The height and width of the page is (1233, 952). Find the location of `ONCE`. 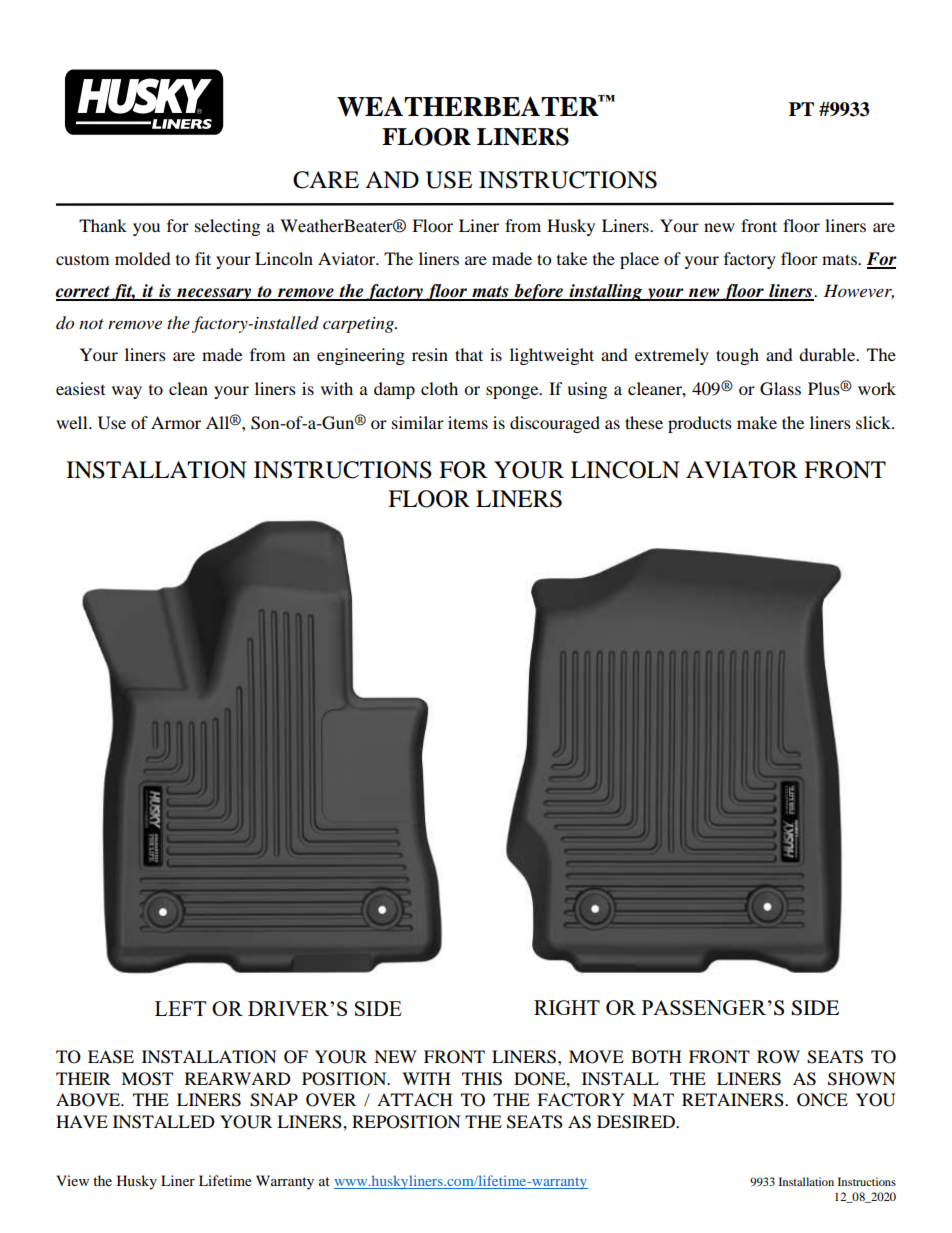

ONCE is located at coordinates (822, 1100).
